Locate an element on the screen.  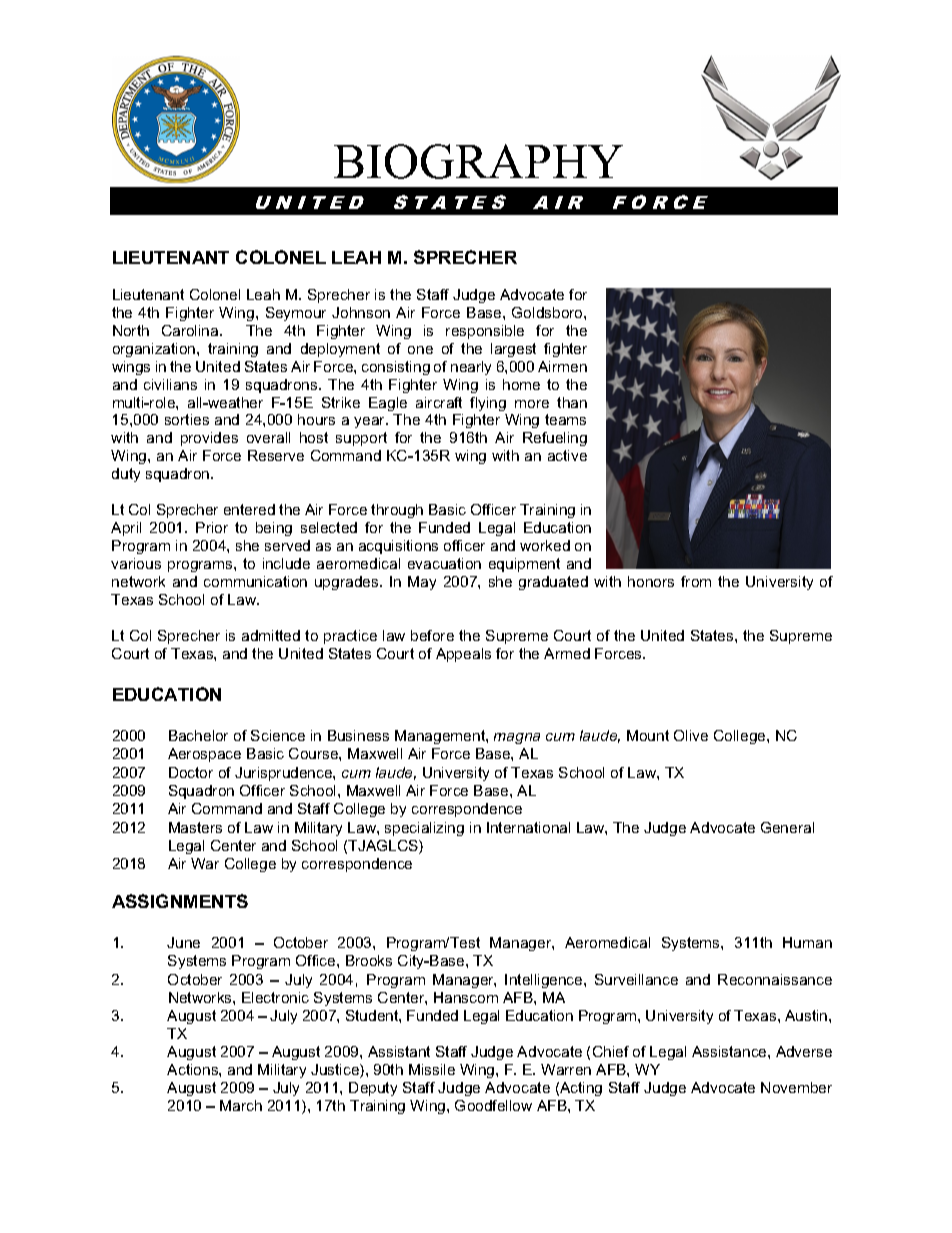
Missile is located at coordinates (432, 1069).
